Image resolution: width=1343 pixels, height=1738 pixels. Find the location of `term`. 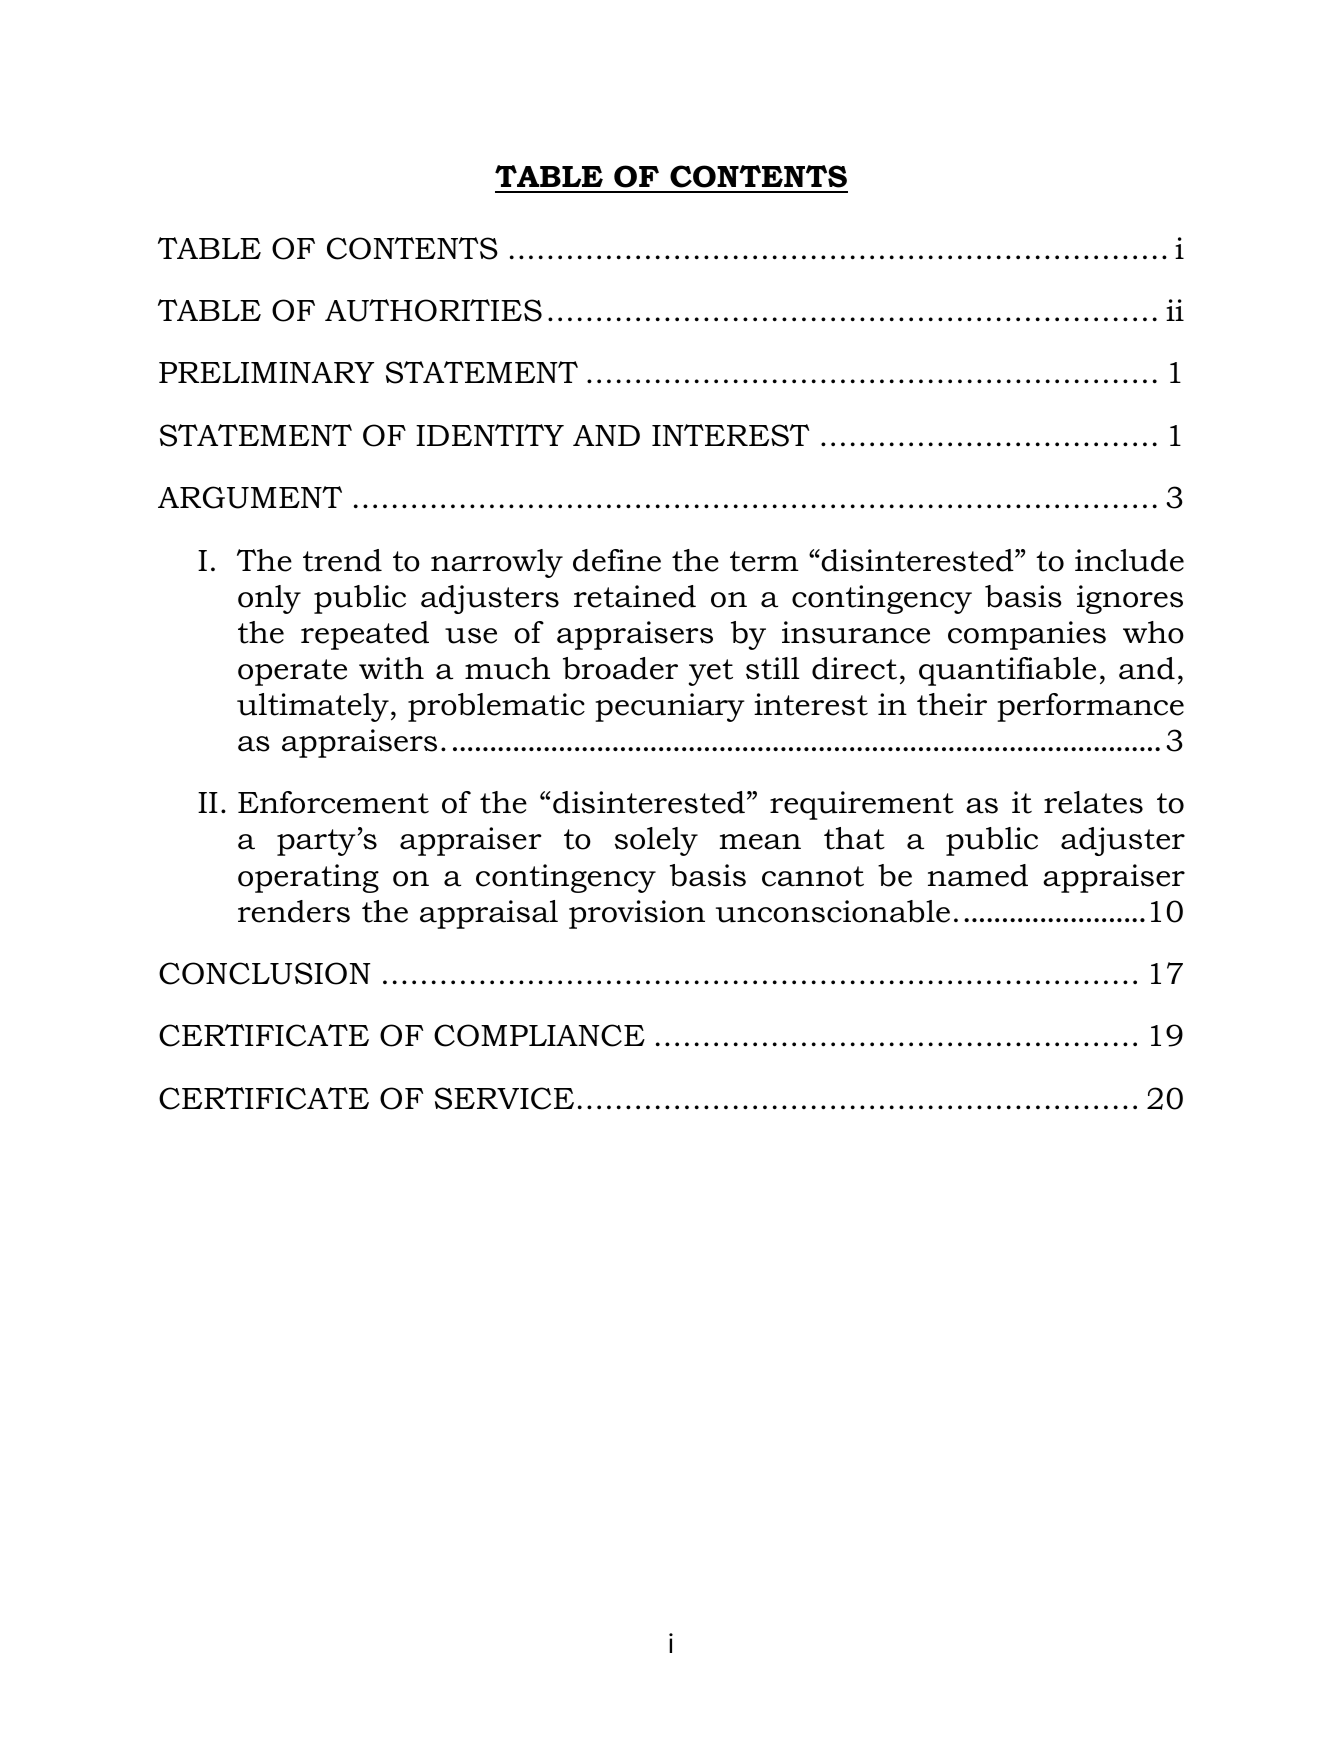

term is located at coordinates (764, 561).
